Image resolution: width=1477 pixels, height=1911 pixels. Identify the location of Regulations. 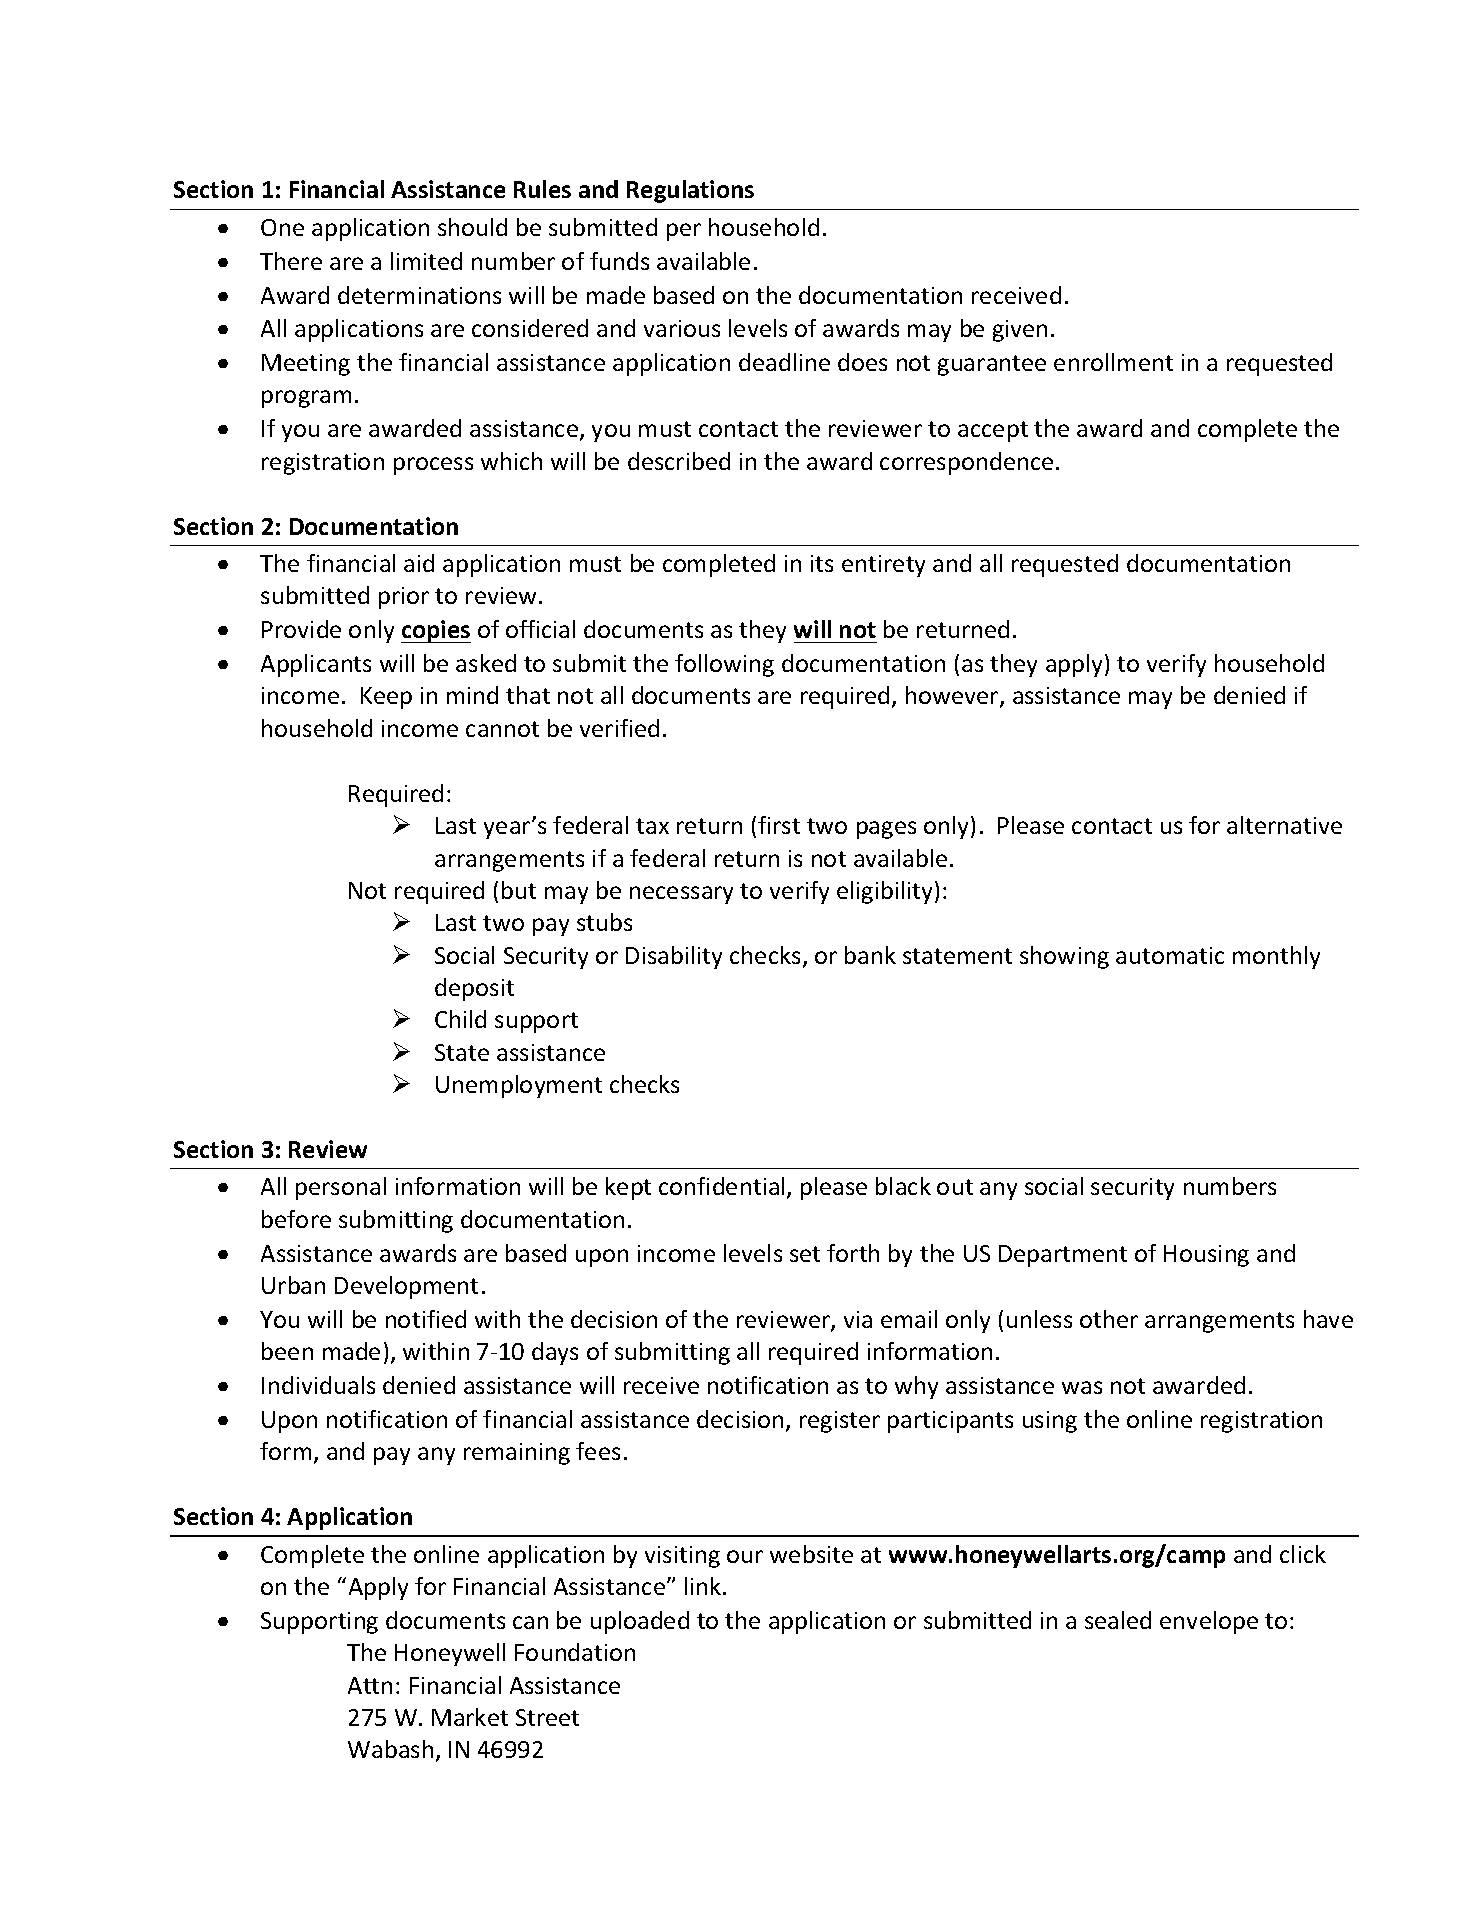
(690, 191).
